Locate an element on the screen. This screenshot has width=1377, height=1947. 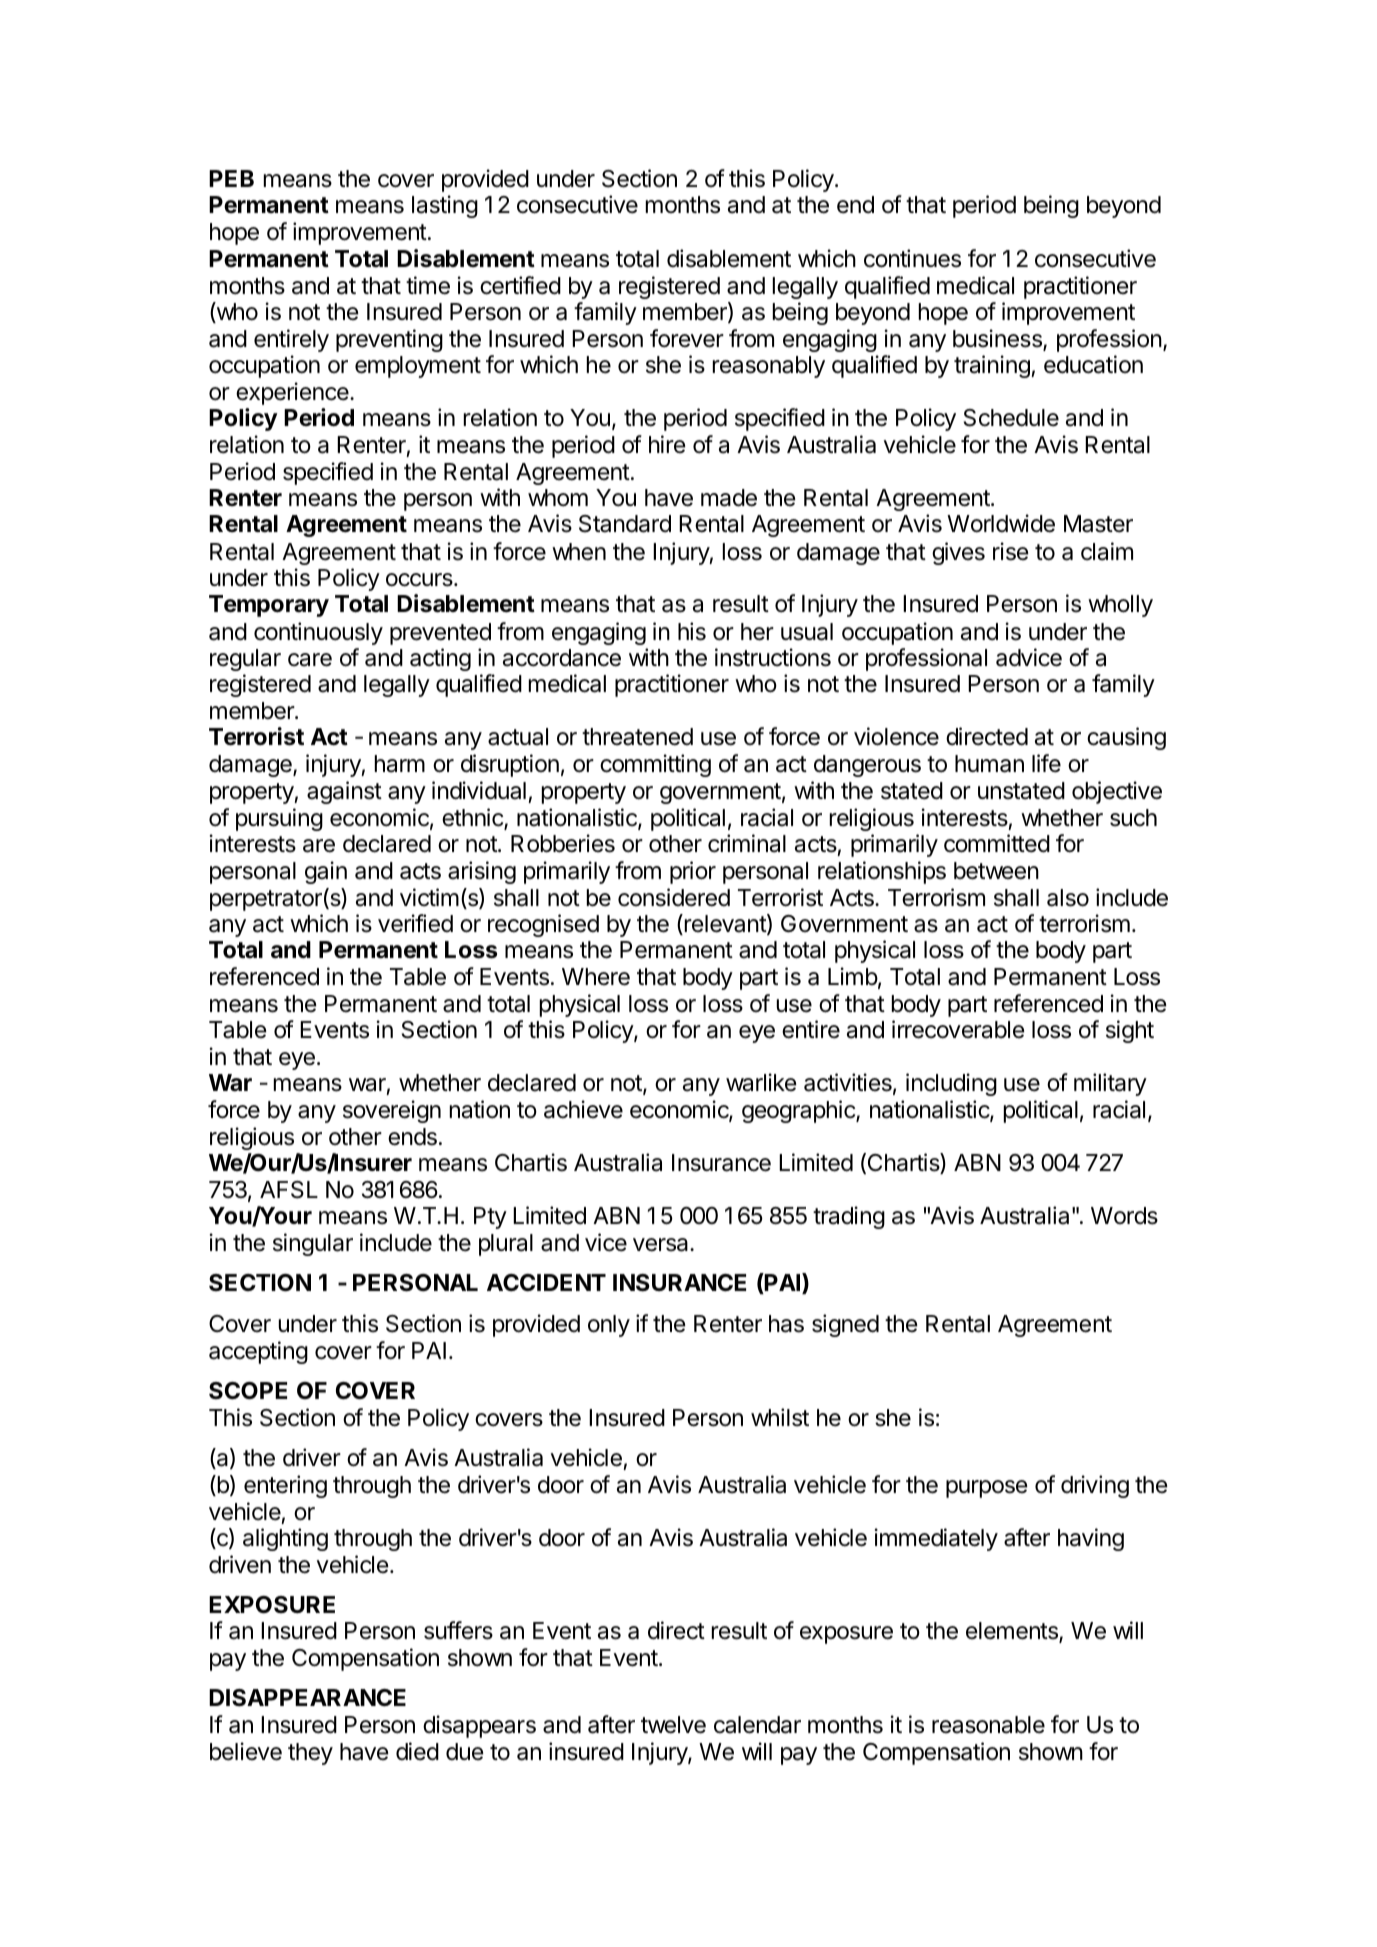
life is located at coordinates (1046, 763).
